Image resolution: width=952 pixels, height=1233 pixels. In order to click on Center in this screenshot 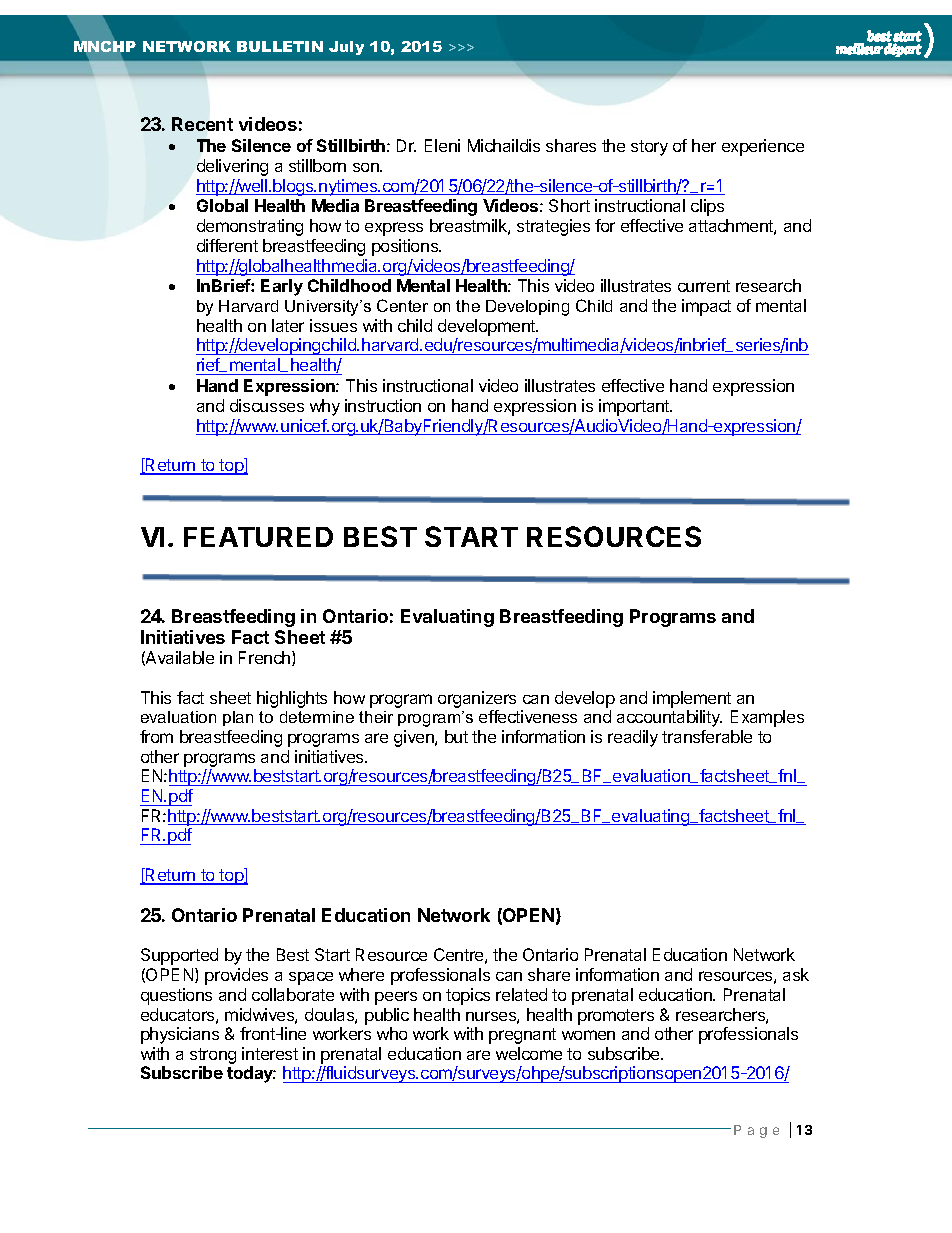, I will do `click(402, 305)`.
